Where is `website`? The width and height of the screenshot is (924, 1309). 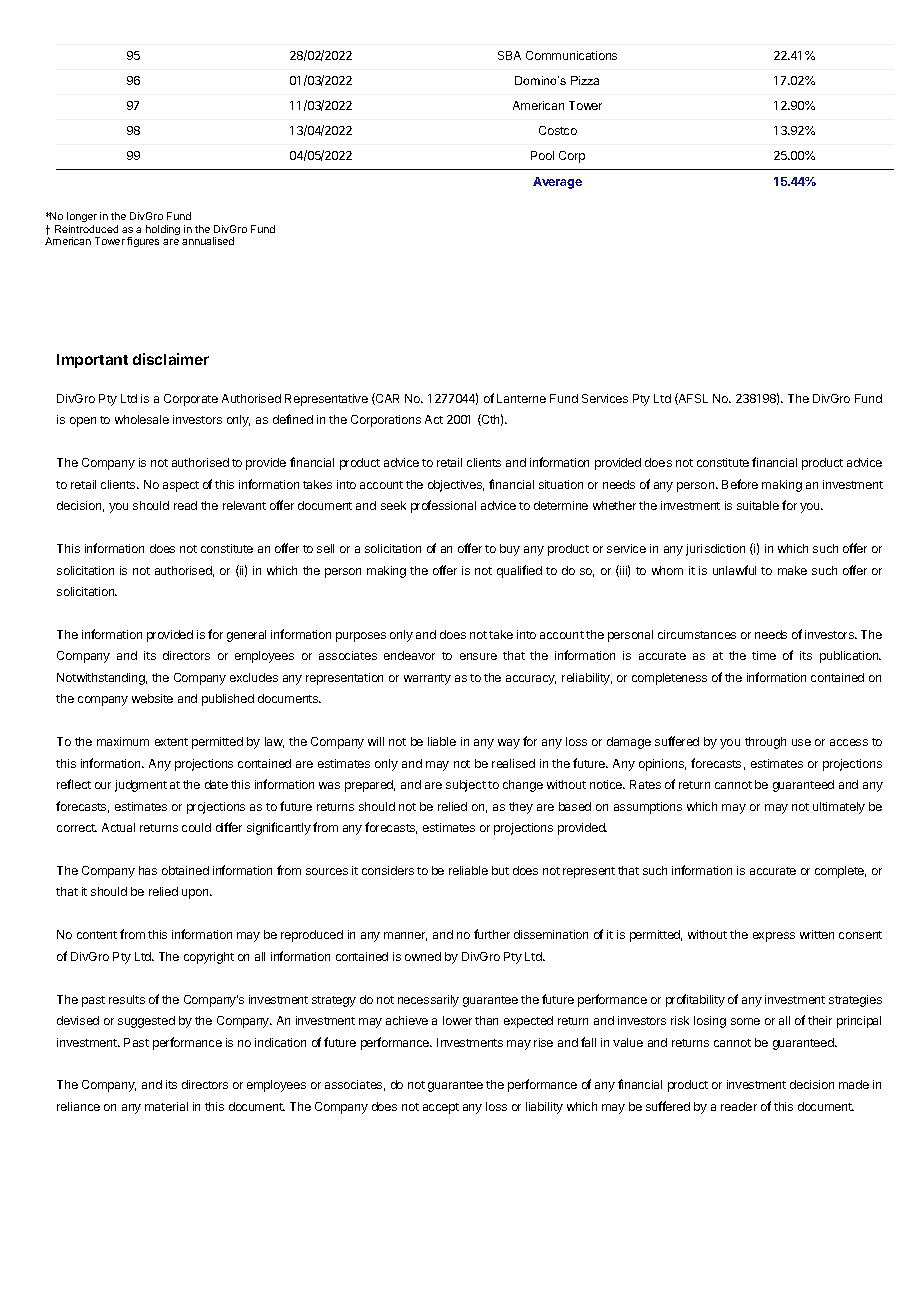 website is located at coordinates (152, 698).
